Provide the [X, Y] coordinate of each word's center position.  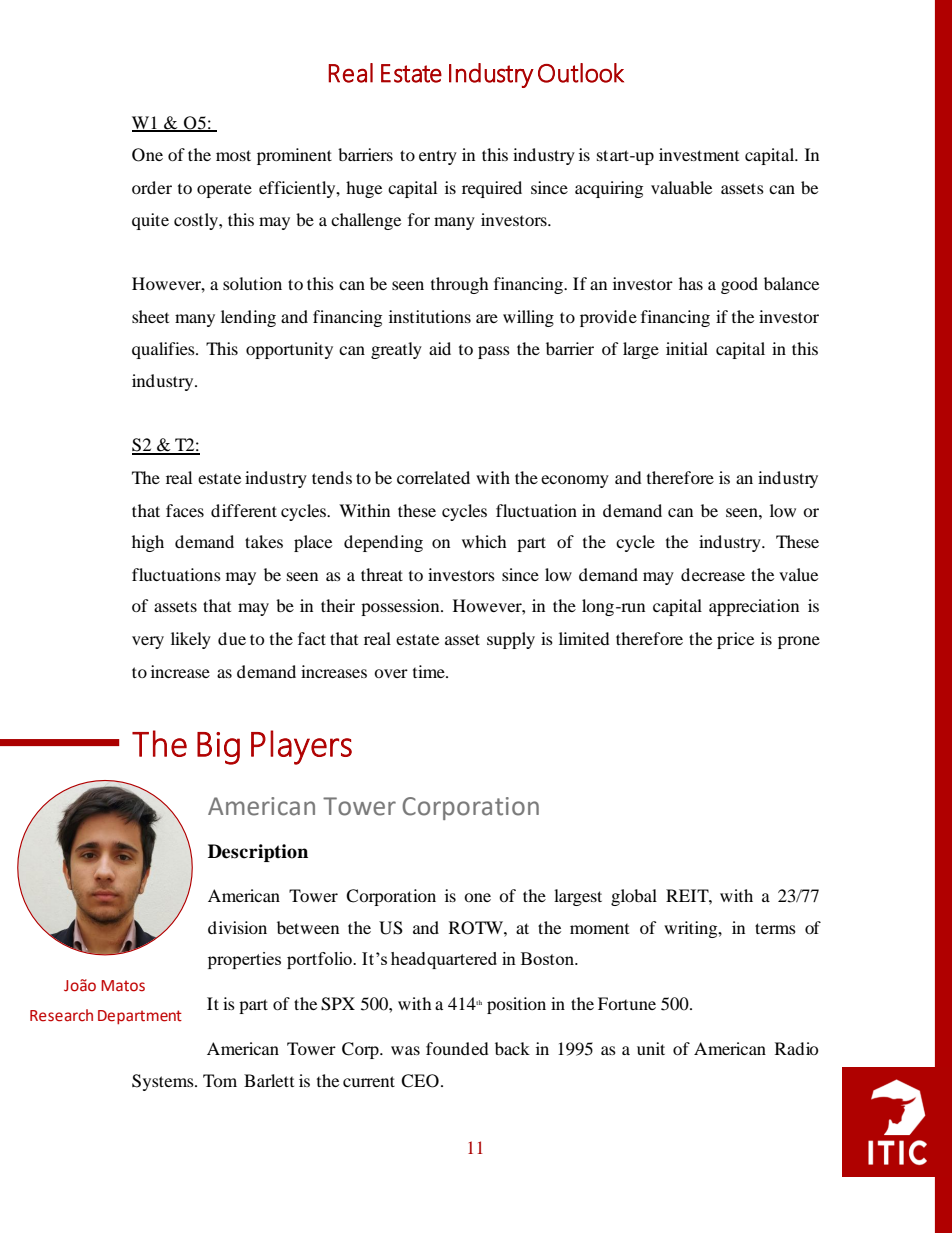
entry [438, 157]
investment [699, 154]
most [233, 155]
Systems [164, 1082]
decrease [713, 574]
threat [382, 574]
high [148, 543]
